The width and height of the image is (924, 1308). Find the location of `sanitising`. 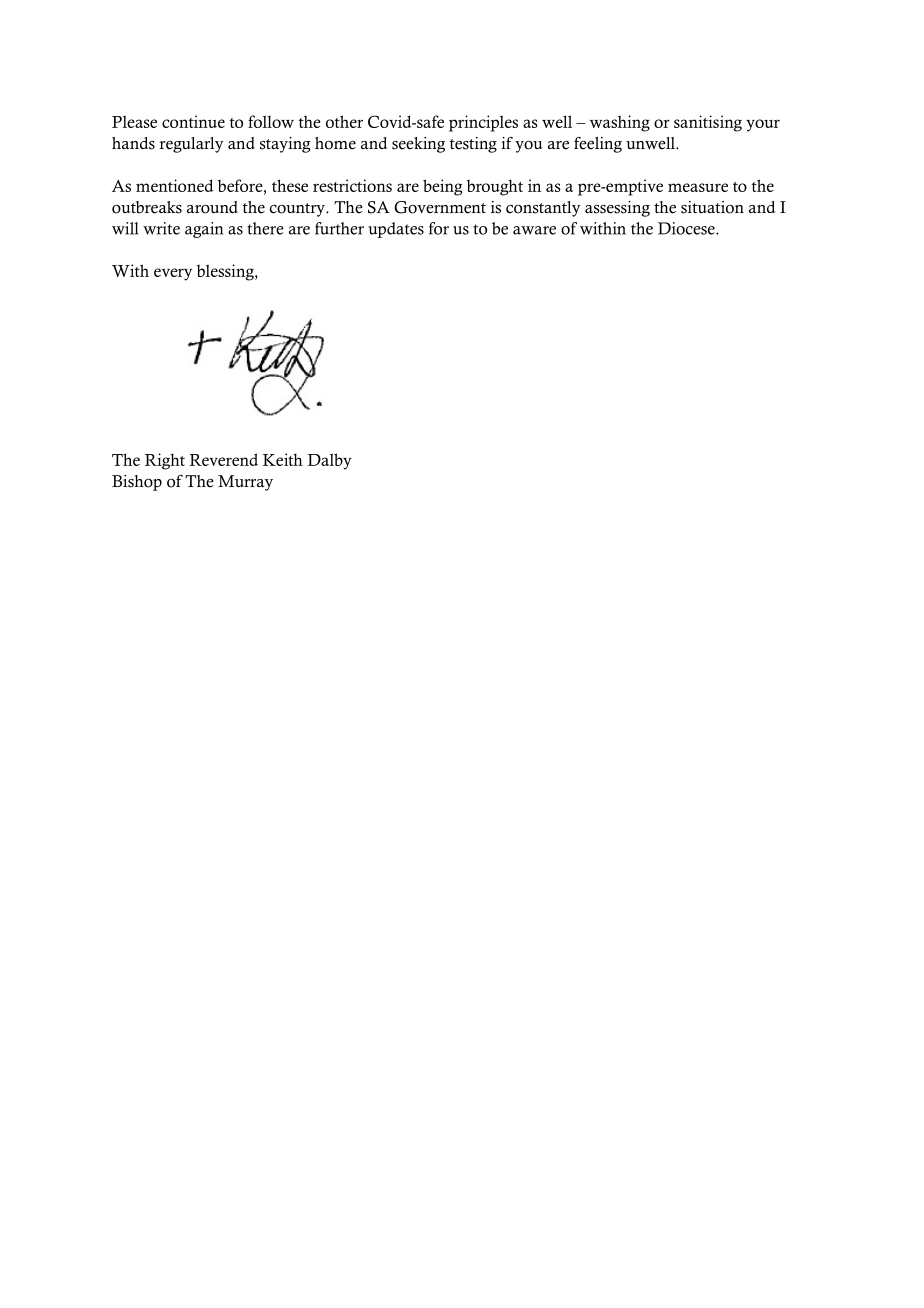

sanitising is located at coordinates (708, 123).
